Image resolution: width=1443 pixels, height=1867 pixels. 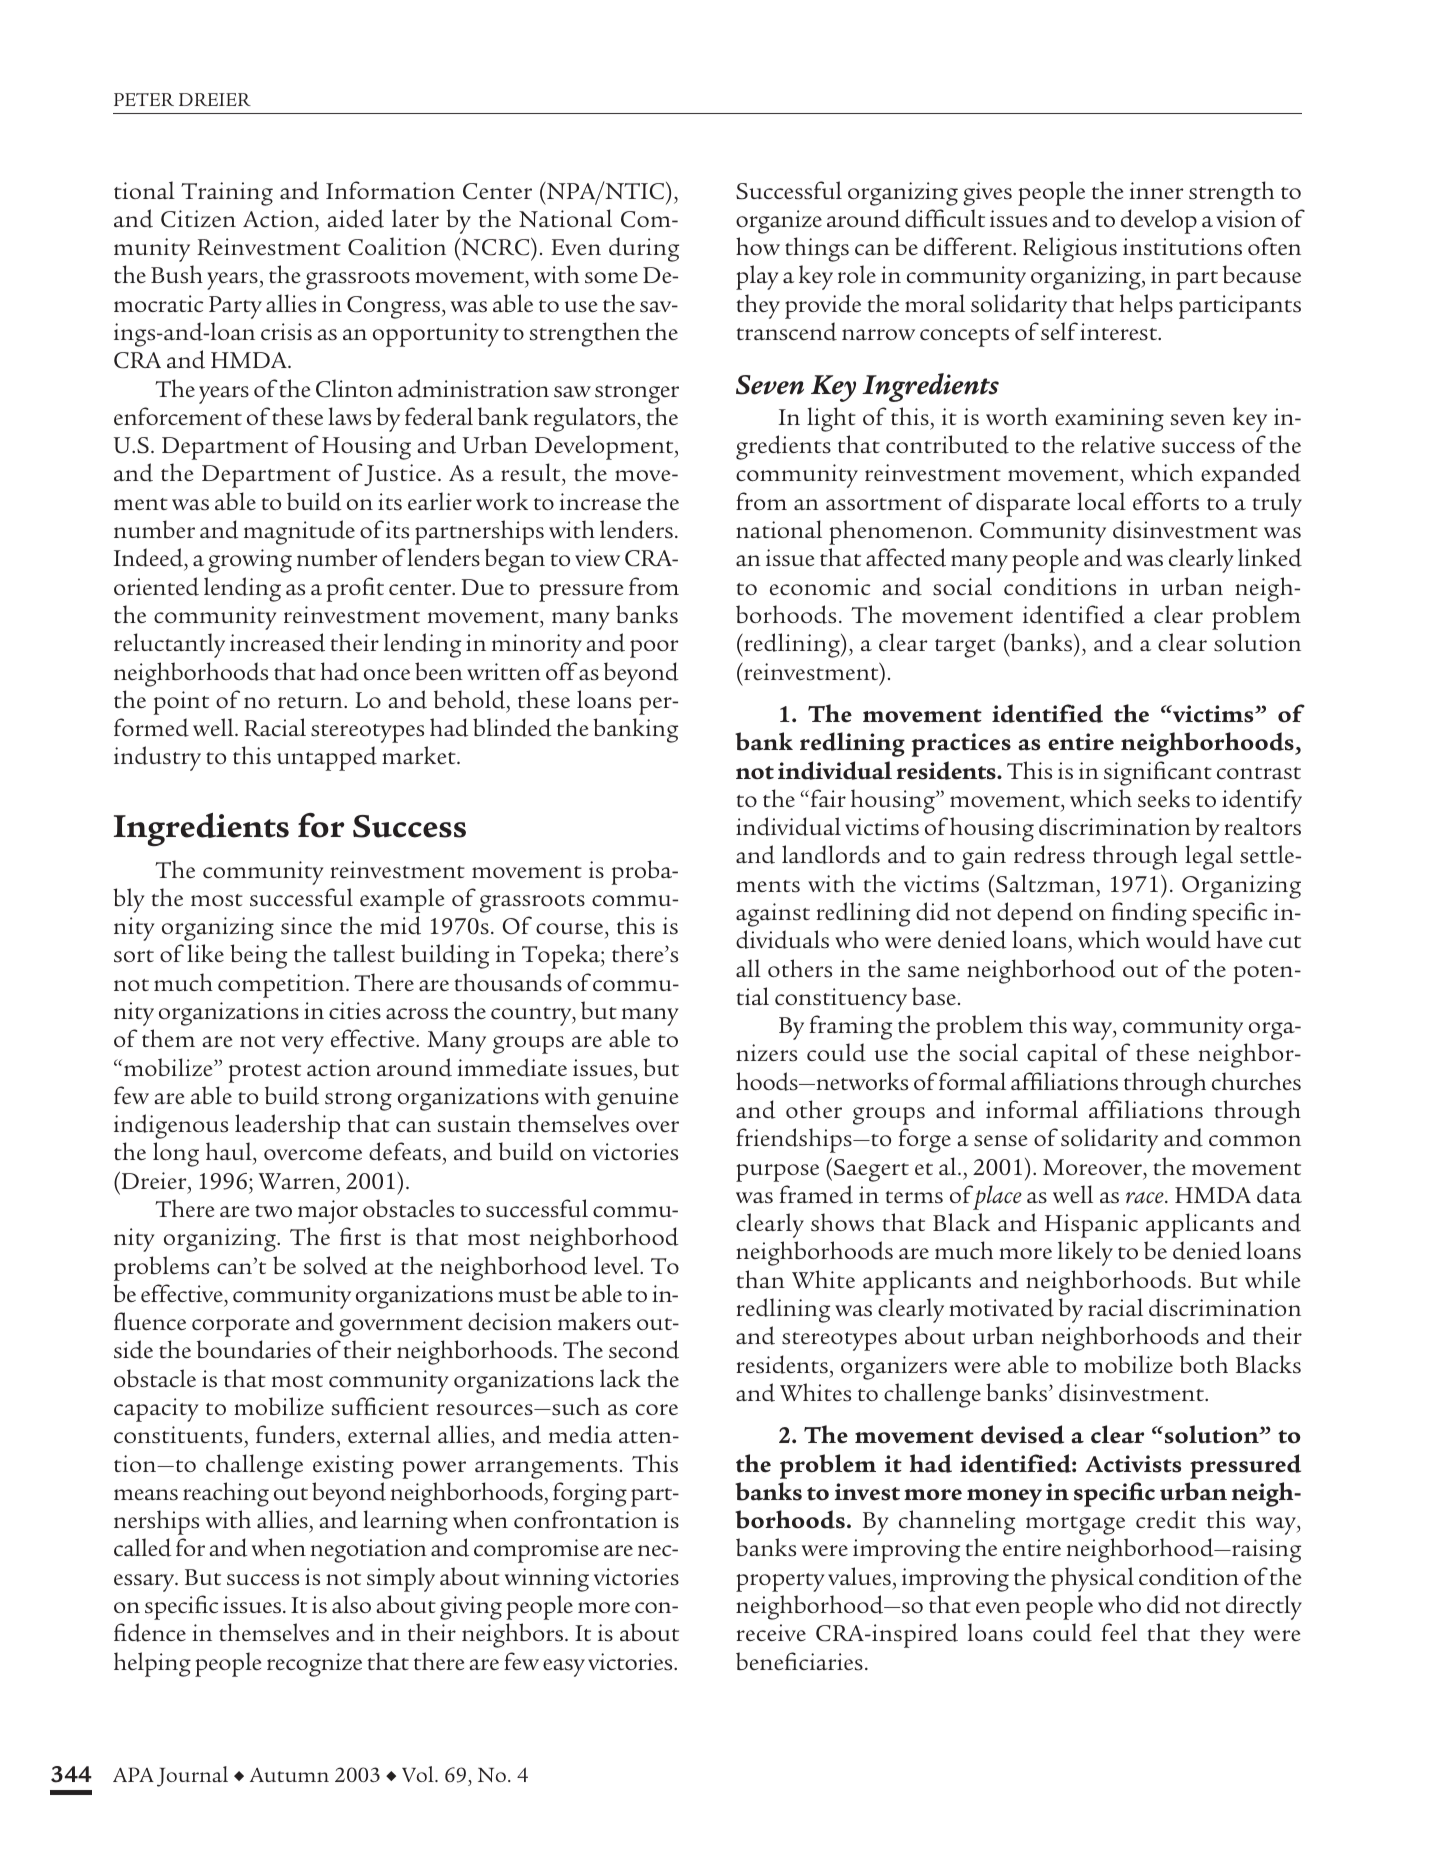 What do you see at coordinates (777, 1173) in the screenshot?
I see `purpose` at bounding box center [777, 1173].
